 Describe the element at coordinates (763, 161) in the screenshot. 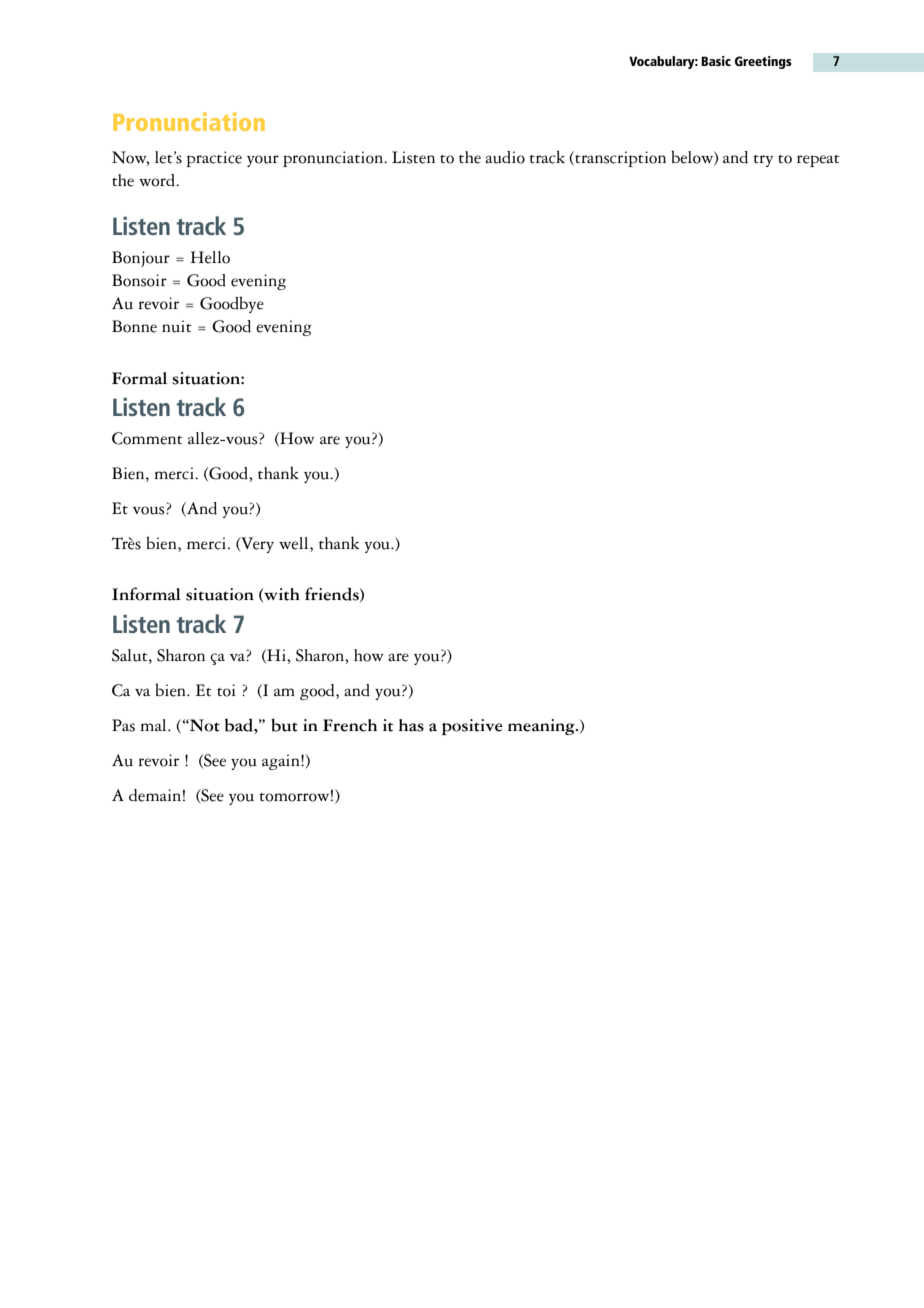

I see `try` at that location.
